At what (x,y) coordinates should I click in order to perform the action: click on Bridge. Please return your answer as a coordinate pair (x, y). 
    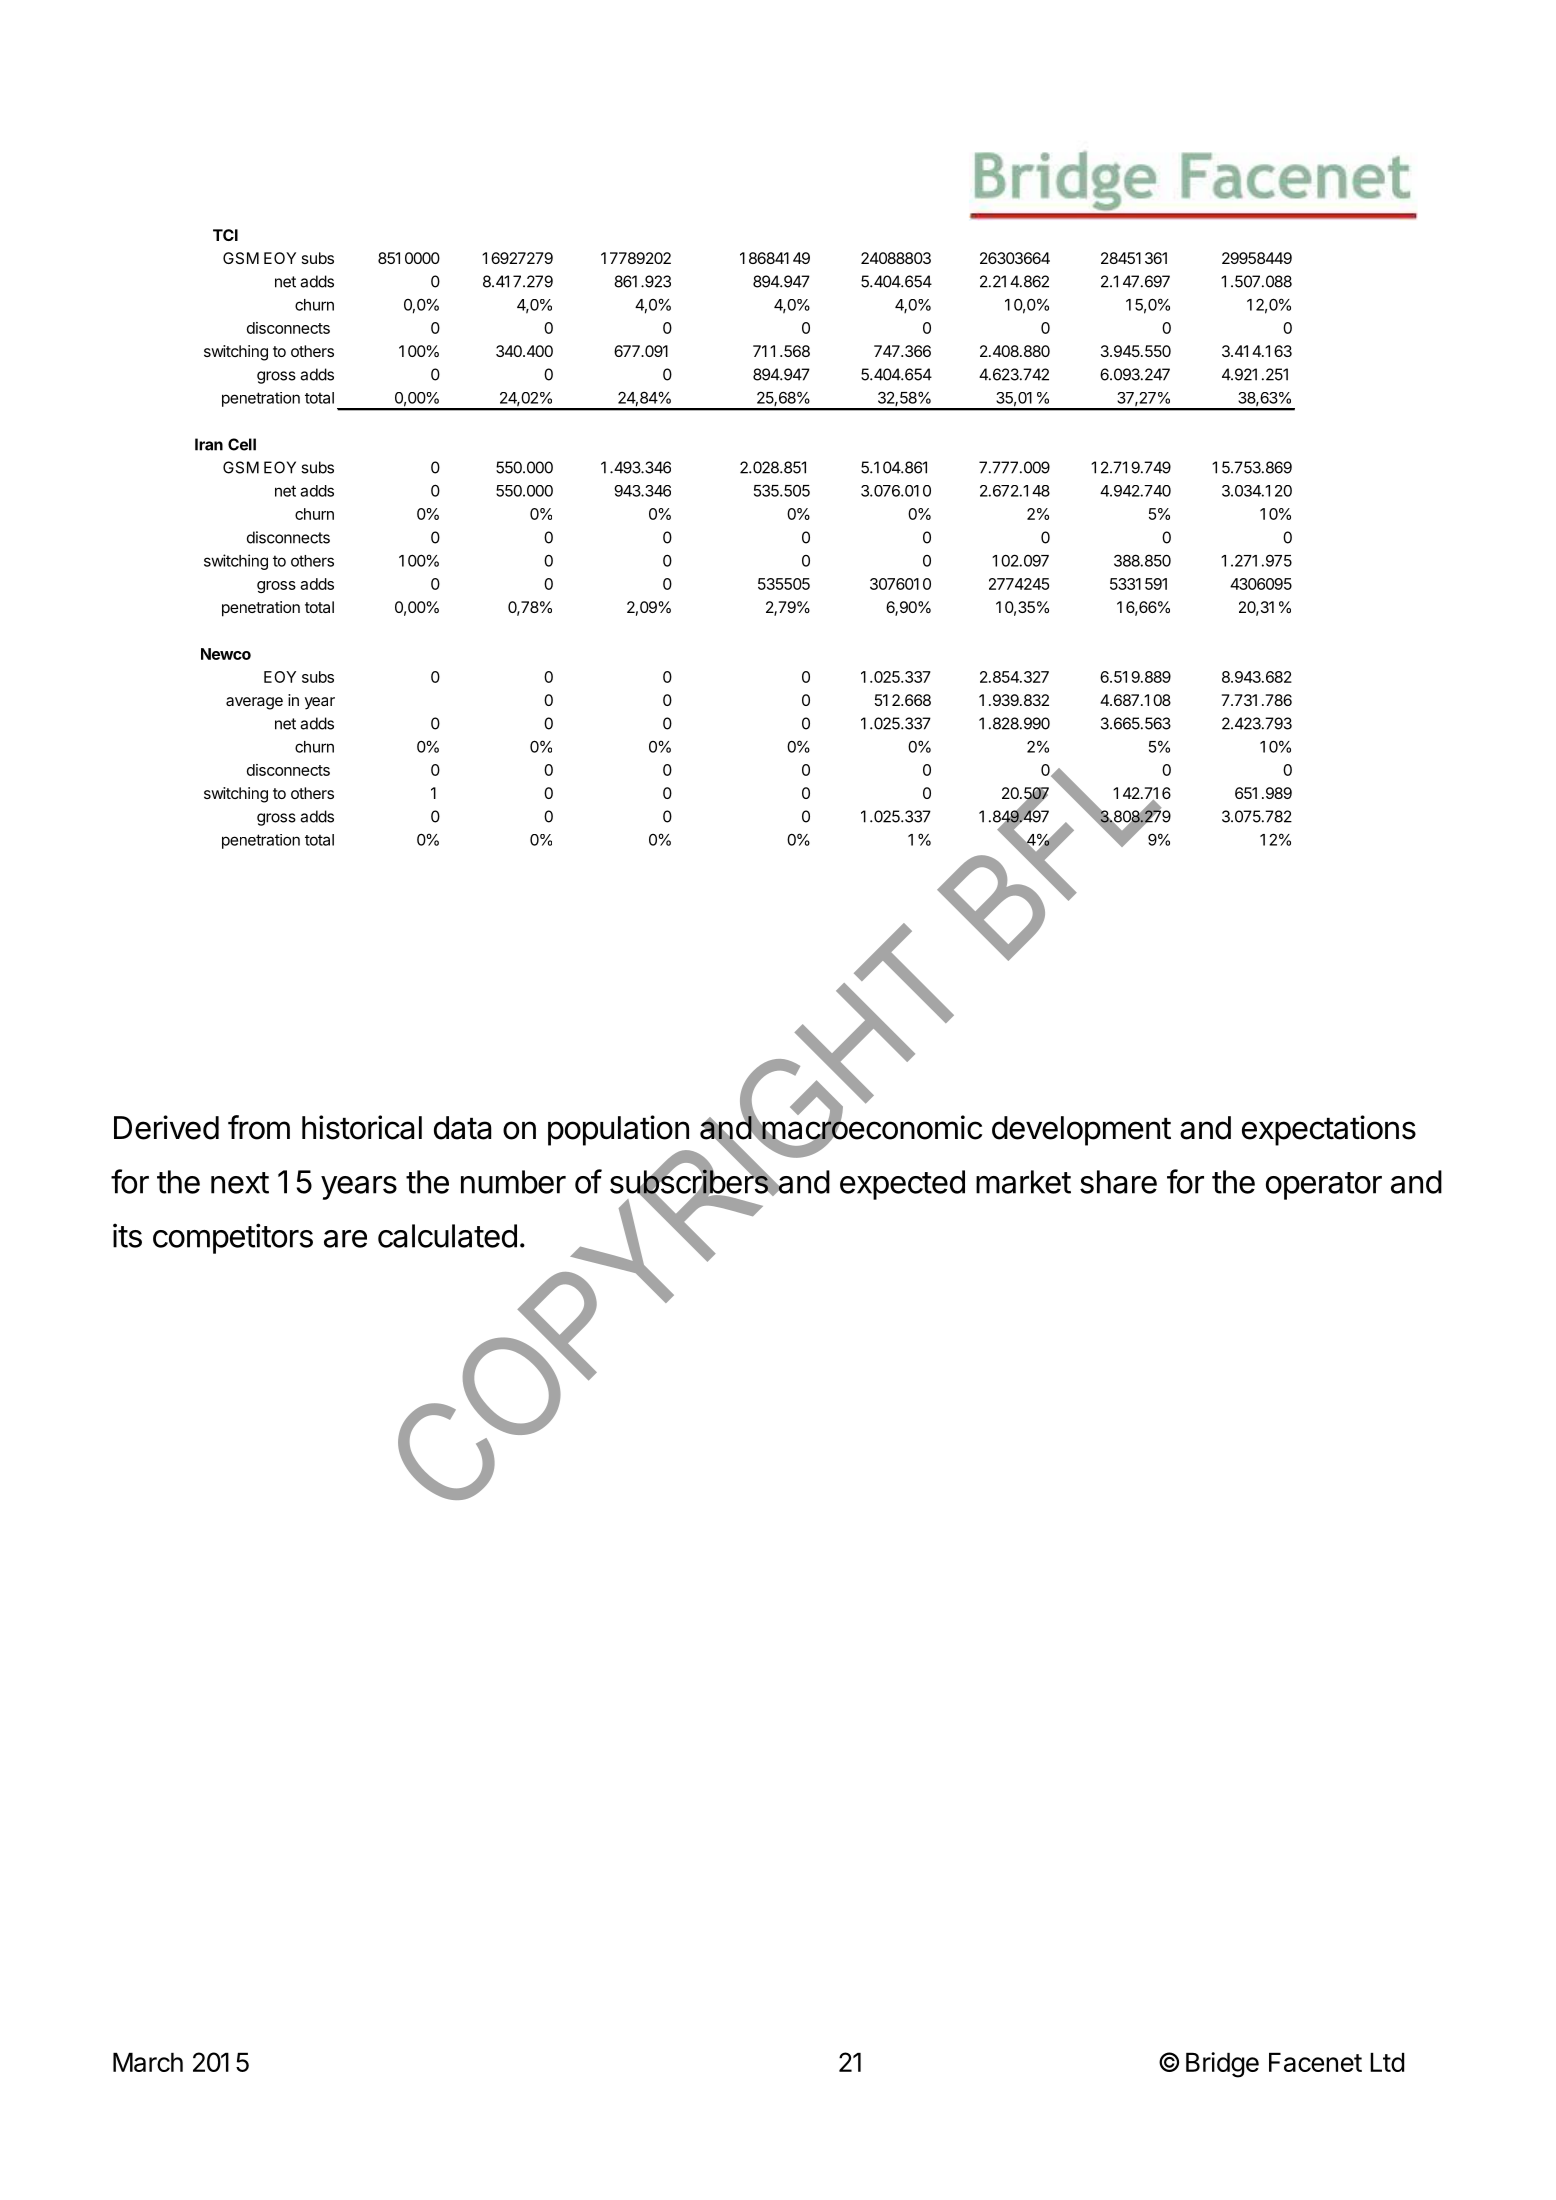
    Looking at the image, I should click on (1222, 2065).
